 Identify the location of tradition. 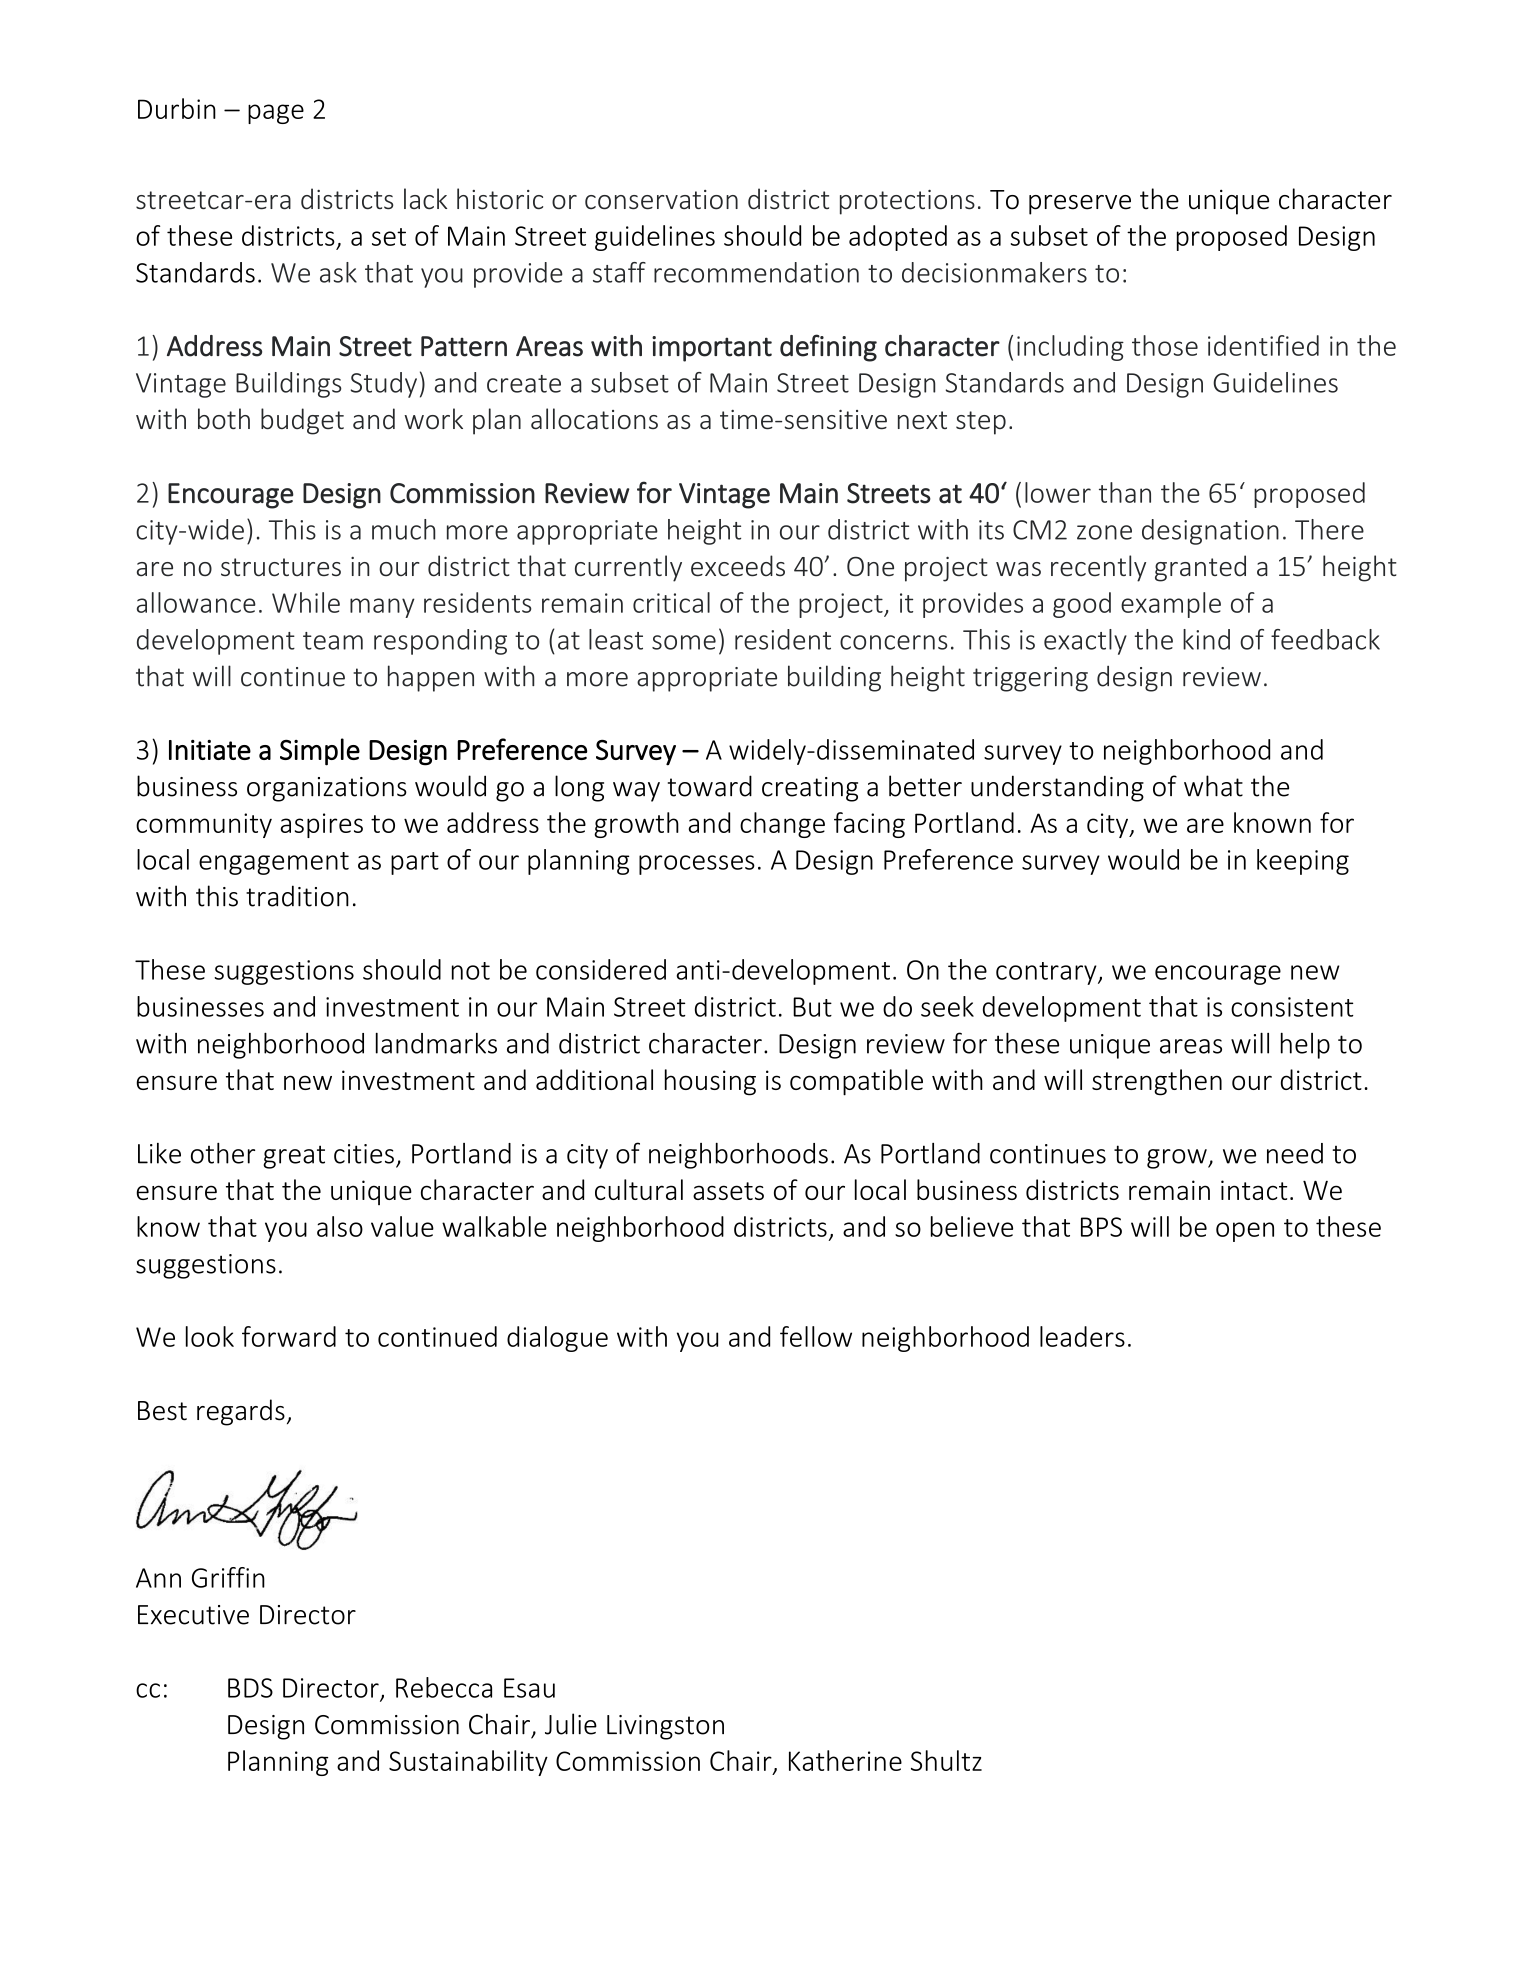
(297, 896).
